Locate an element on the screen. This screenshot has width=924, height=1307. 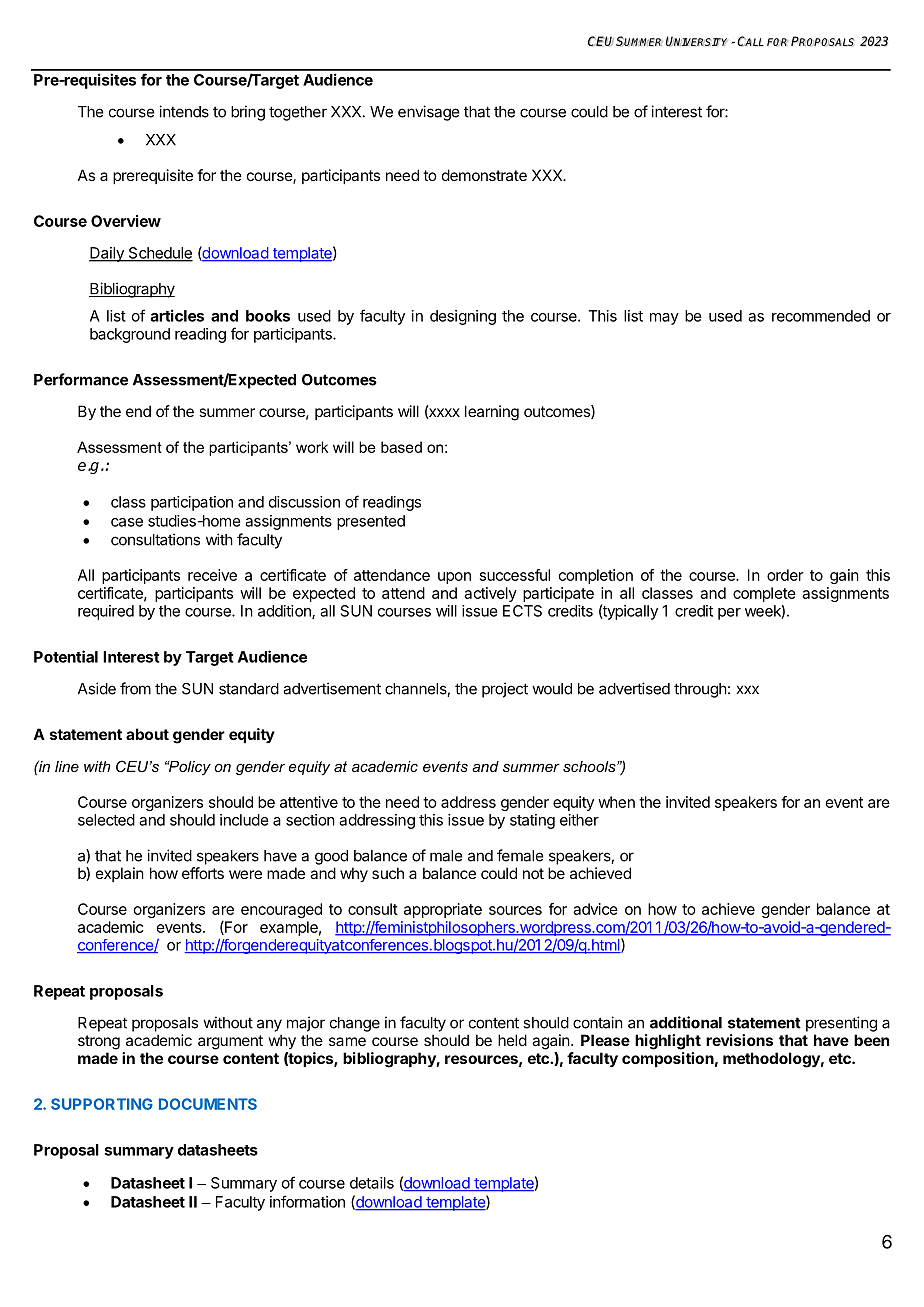
prerequisite is located at coordinates (153, 176).
